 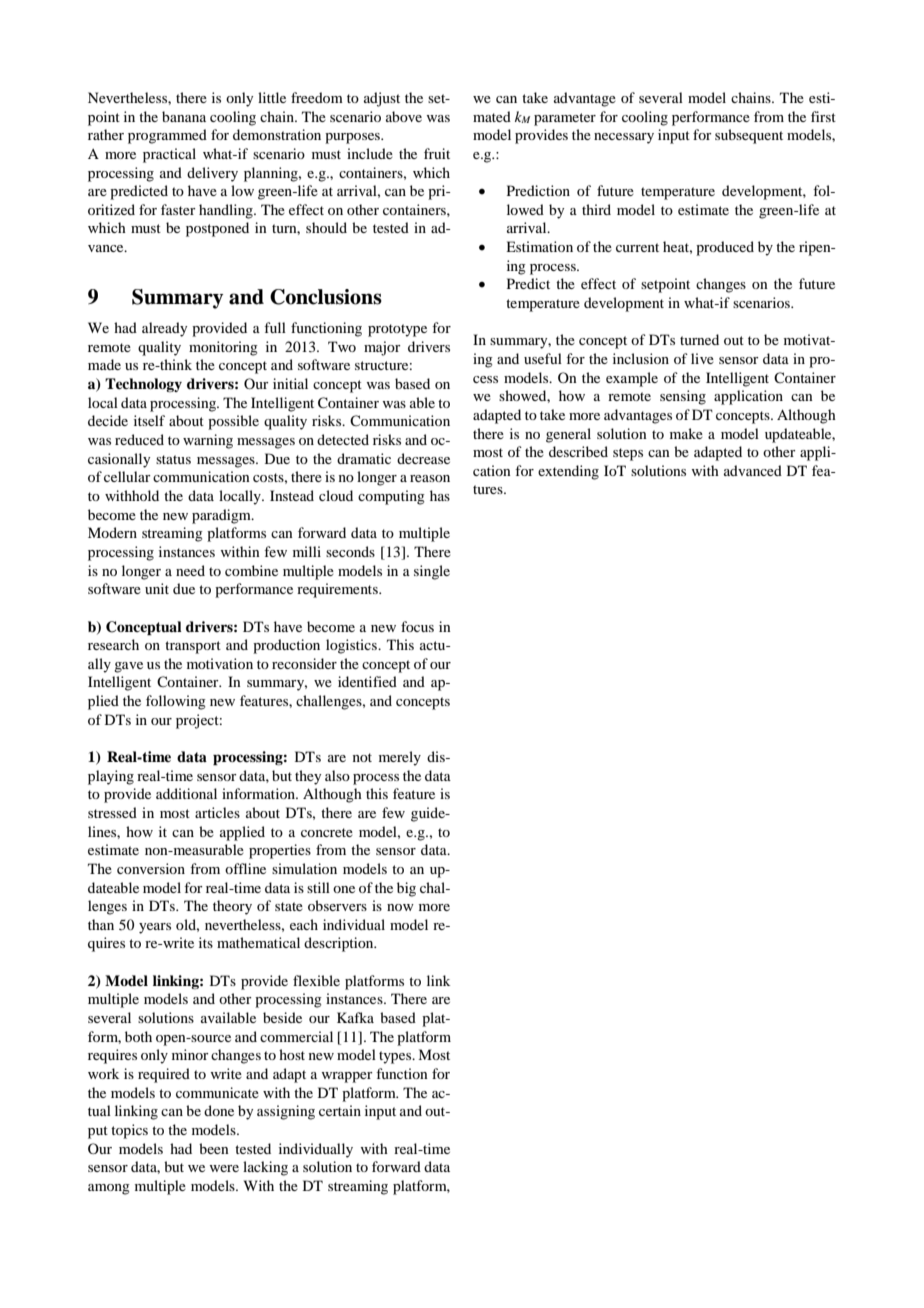 What do you see at coordinates (193, 647) in the screenshot?
I see `transport` at bounding box center [193, 647].
